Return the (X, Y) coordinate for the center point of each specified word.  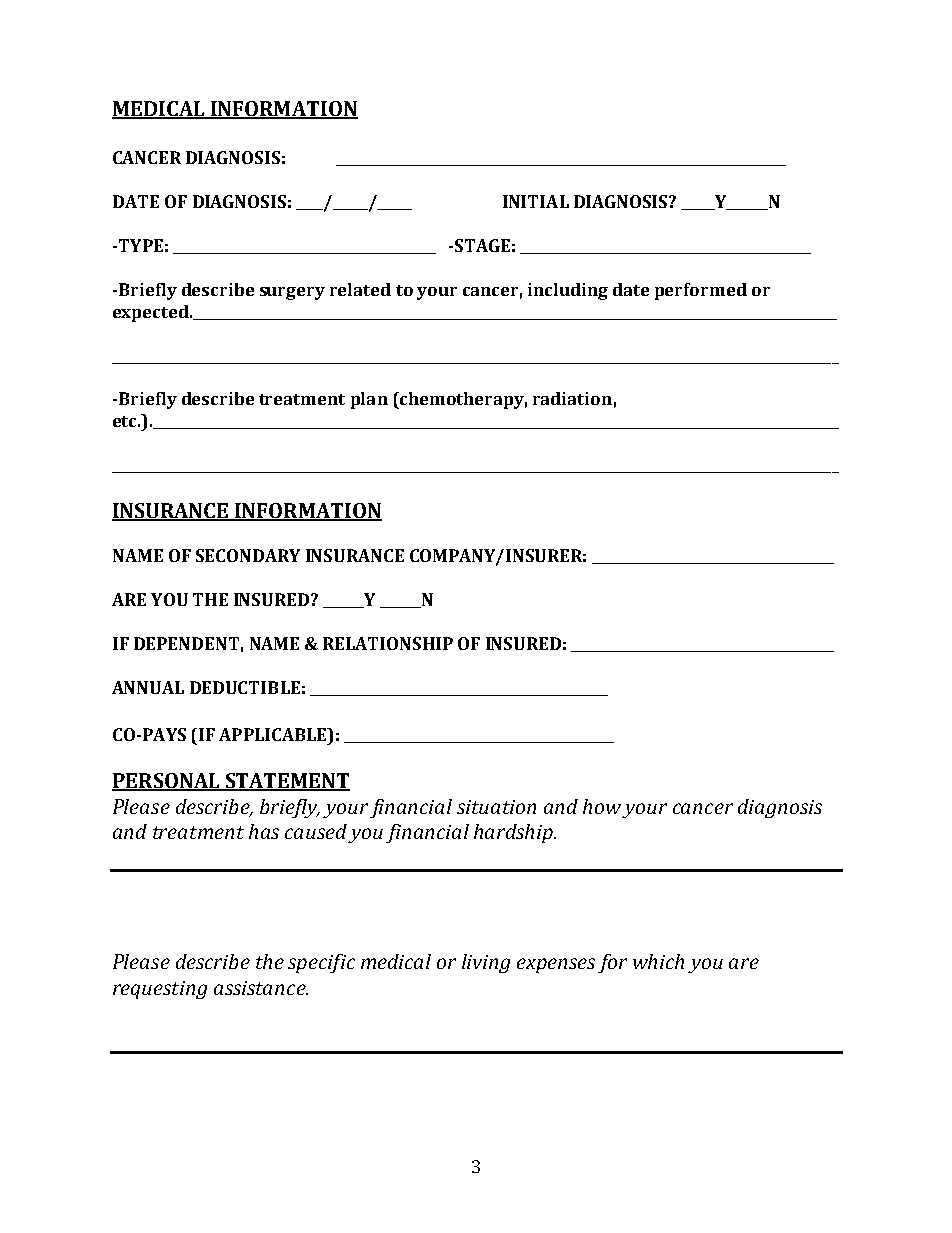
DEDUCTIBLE (245, 687)
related (360, 289)
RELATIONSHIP (388, 643)
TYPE (141, 245)
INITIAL (536, 201)
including (568, 291)
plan (369, 400)
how (602, 806)
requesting (160, 990)
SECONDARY (248, 555)
